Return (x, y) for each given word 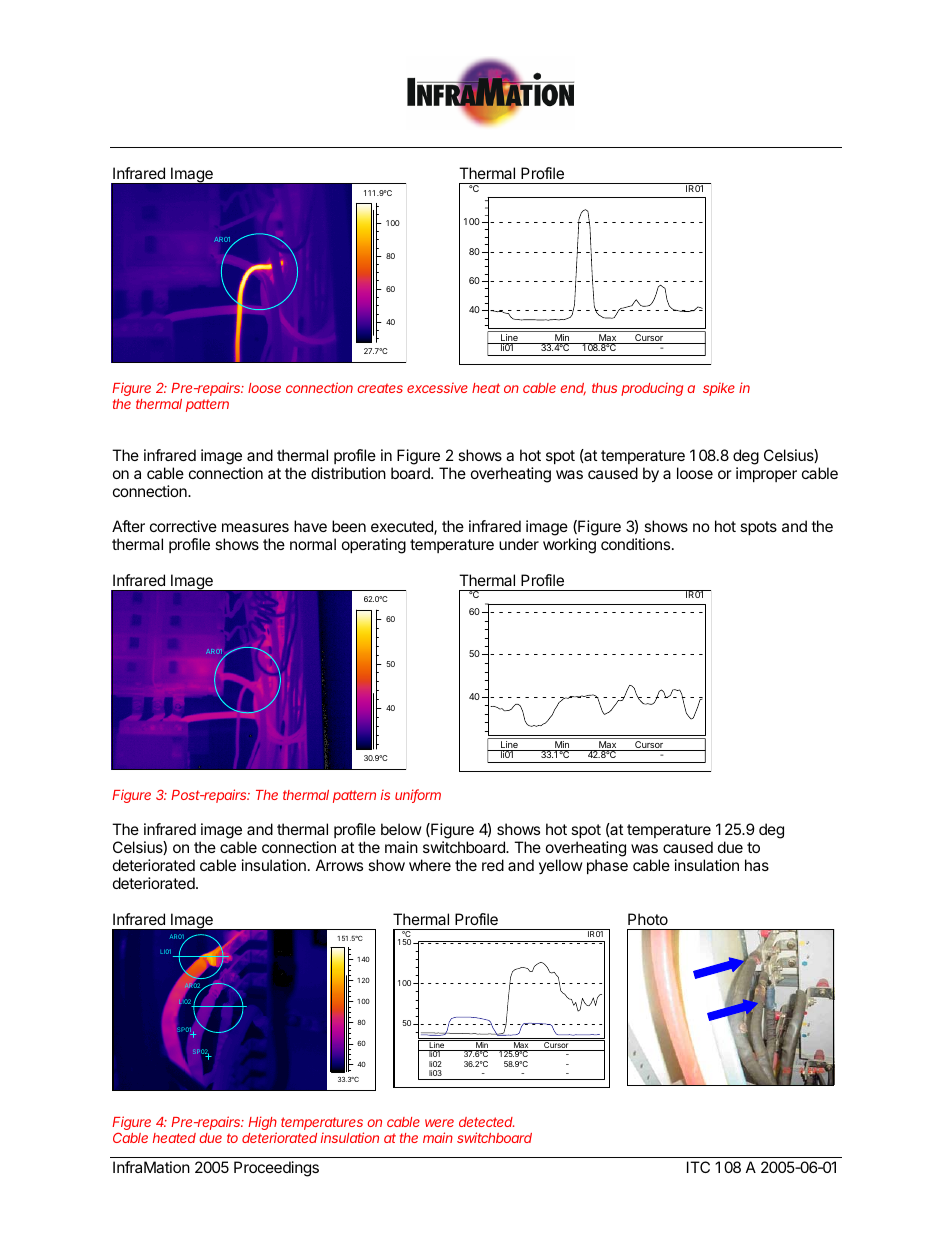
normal (313, 544)
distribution (348, 473)
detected (486, 1122)
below (401, 829)
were (439, 1123)
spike (719, 389)
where (430, 865)
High (262, 1124)
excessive (437, 388)
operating (374, 546)
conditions (637, 544)
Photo (648, 919)
